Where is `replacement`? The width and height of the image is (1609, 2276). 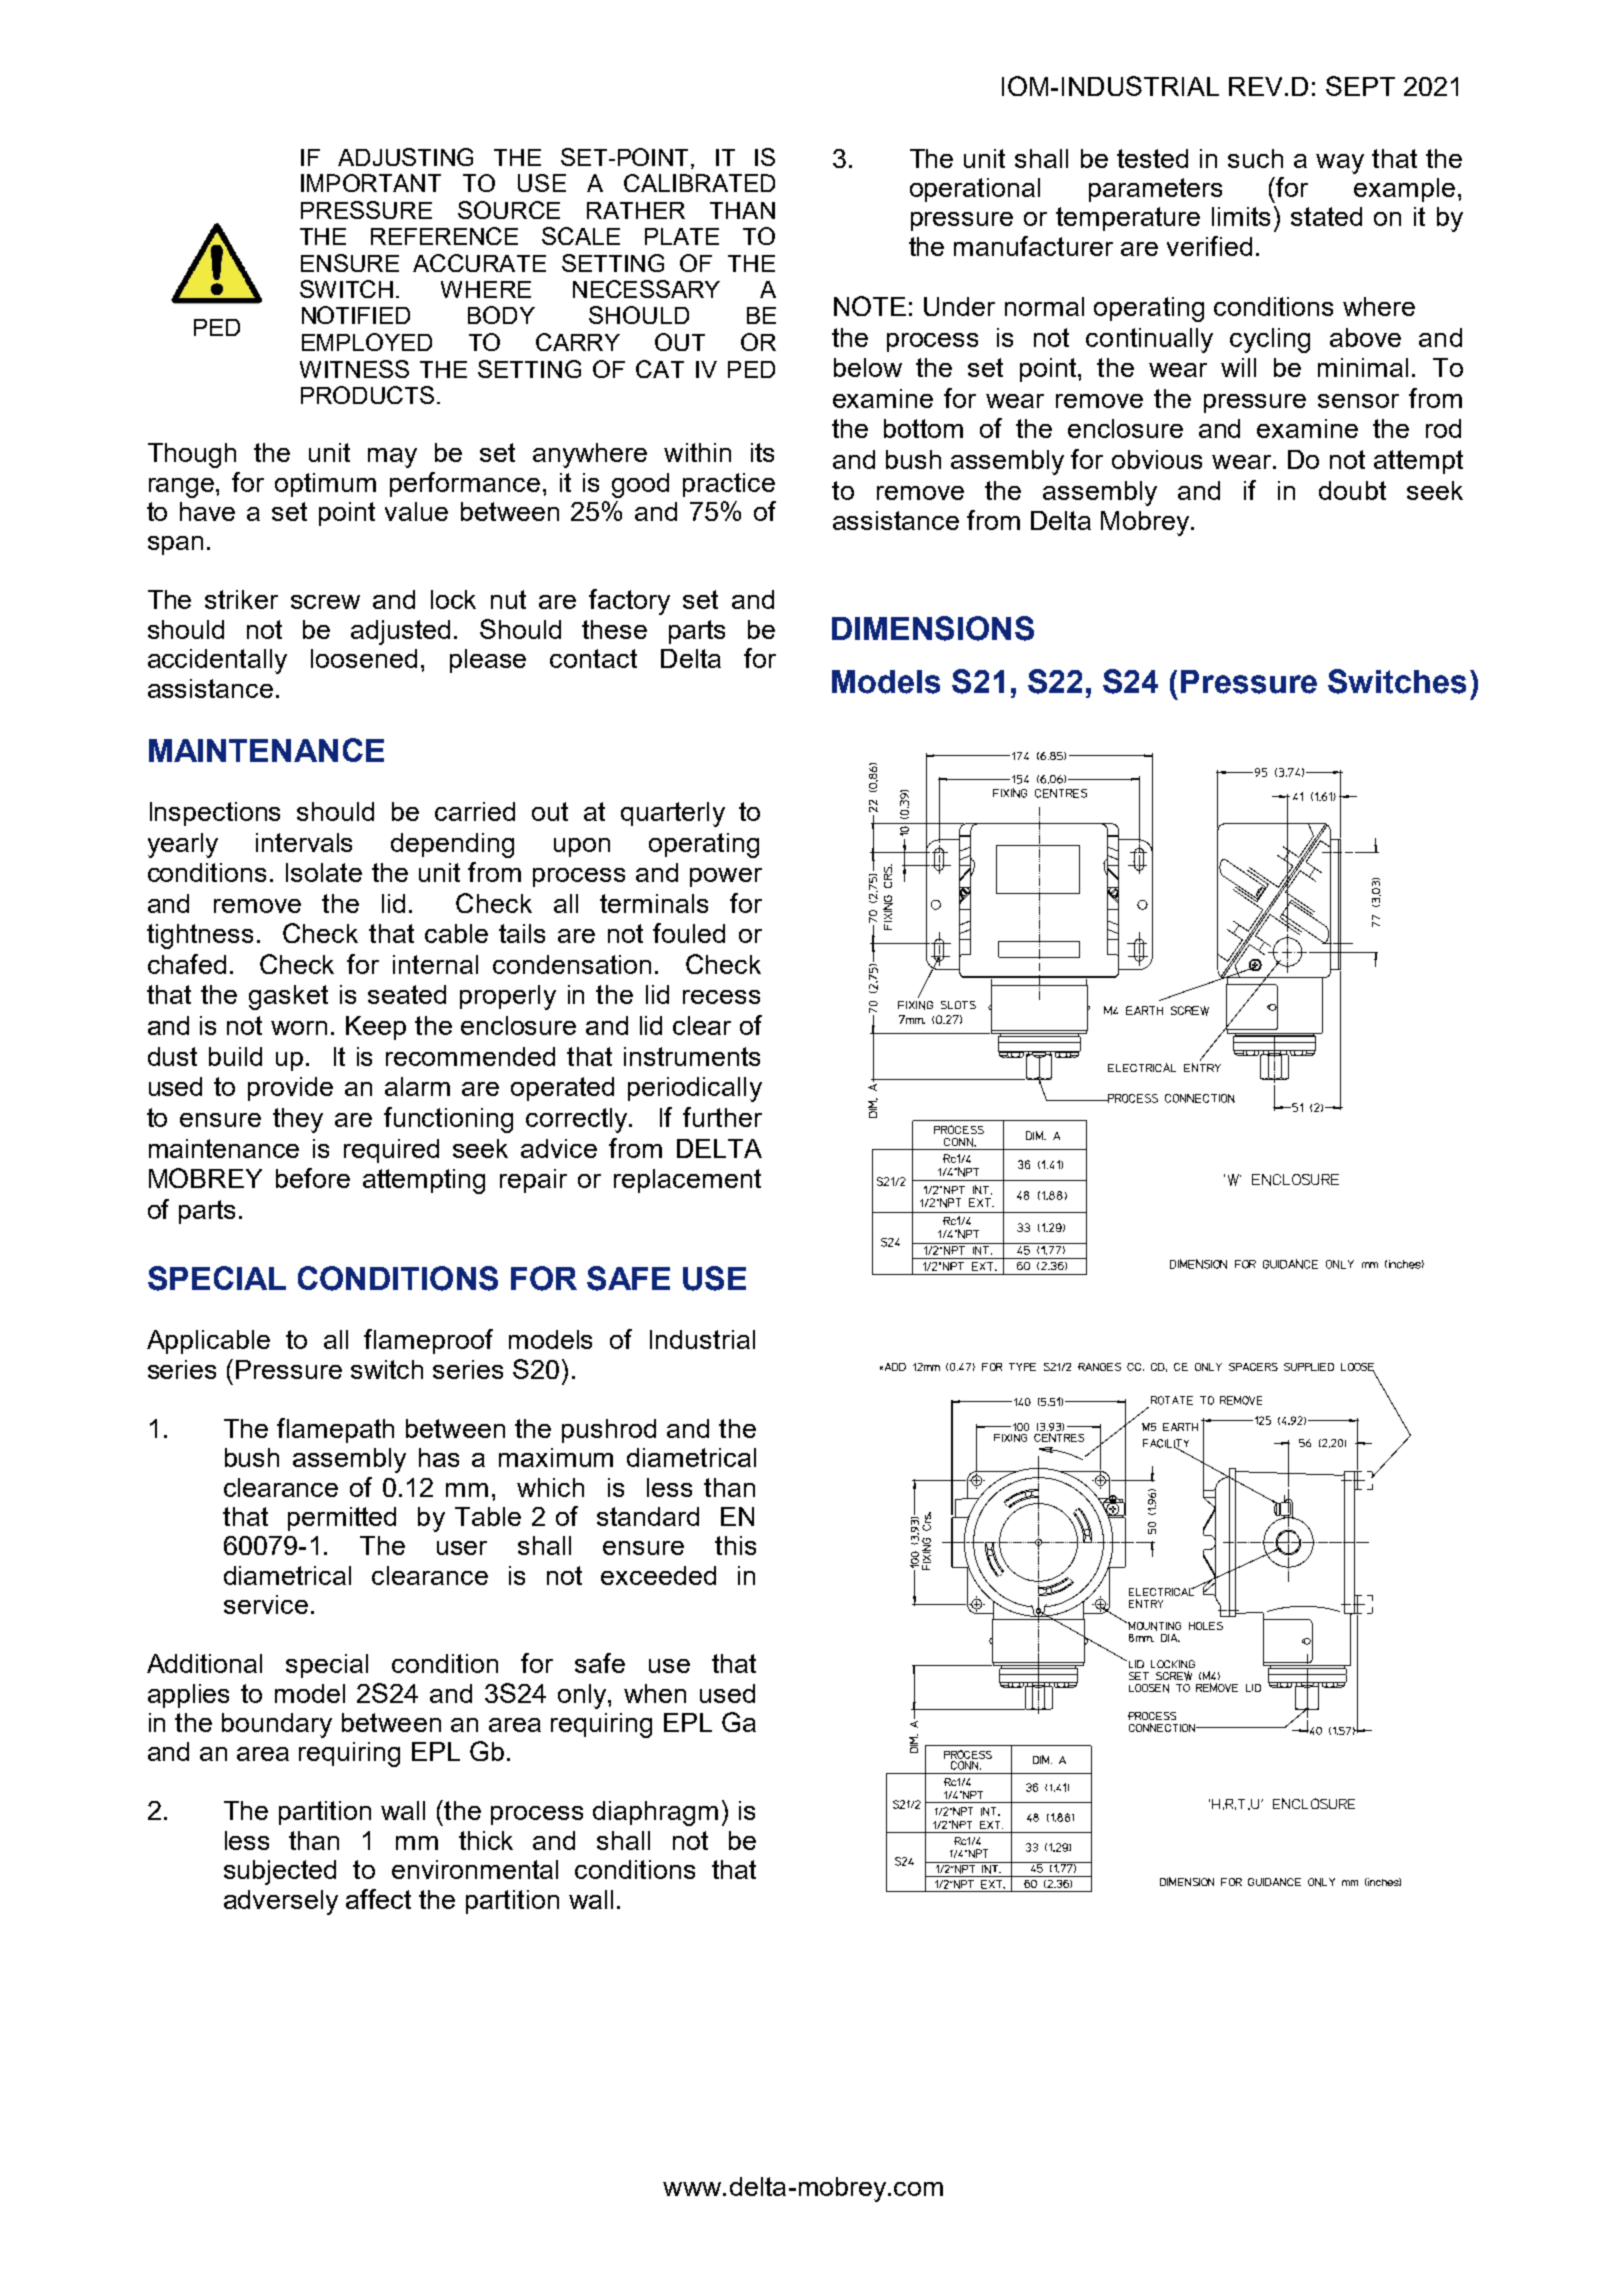
replacement is located at coordinates (687, 1181).
